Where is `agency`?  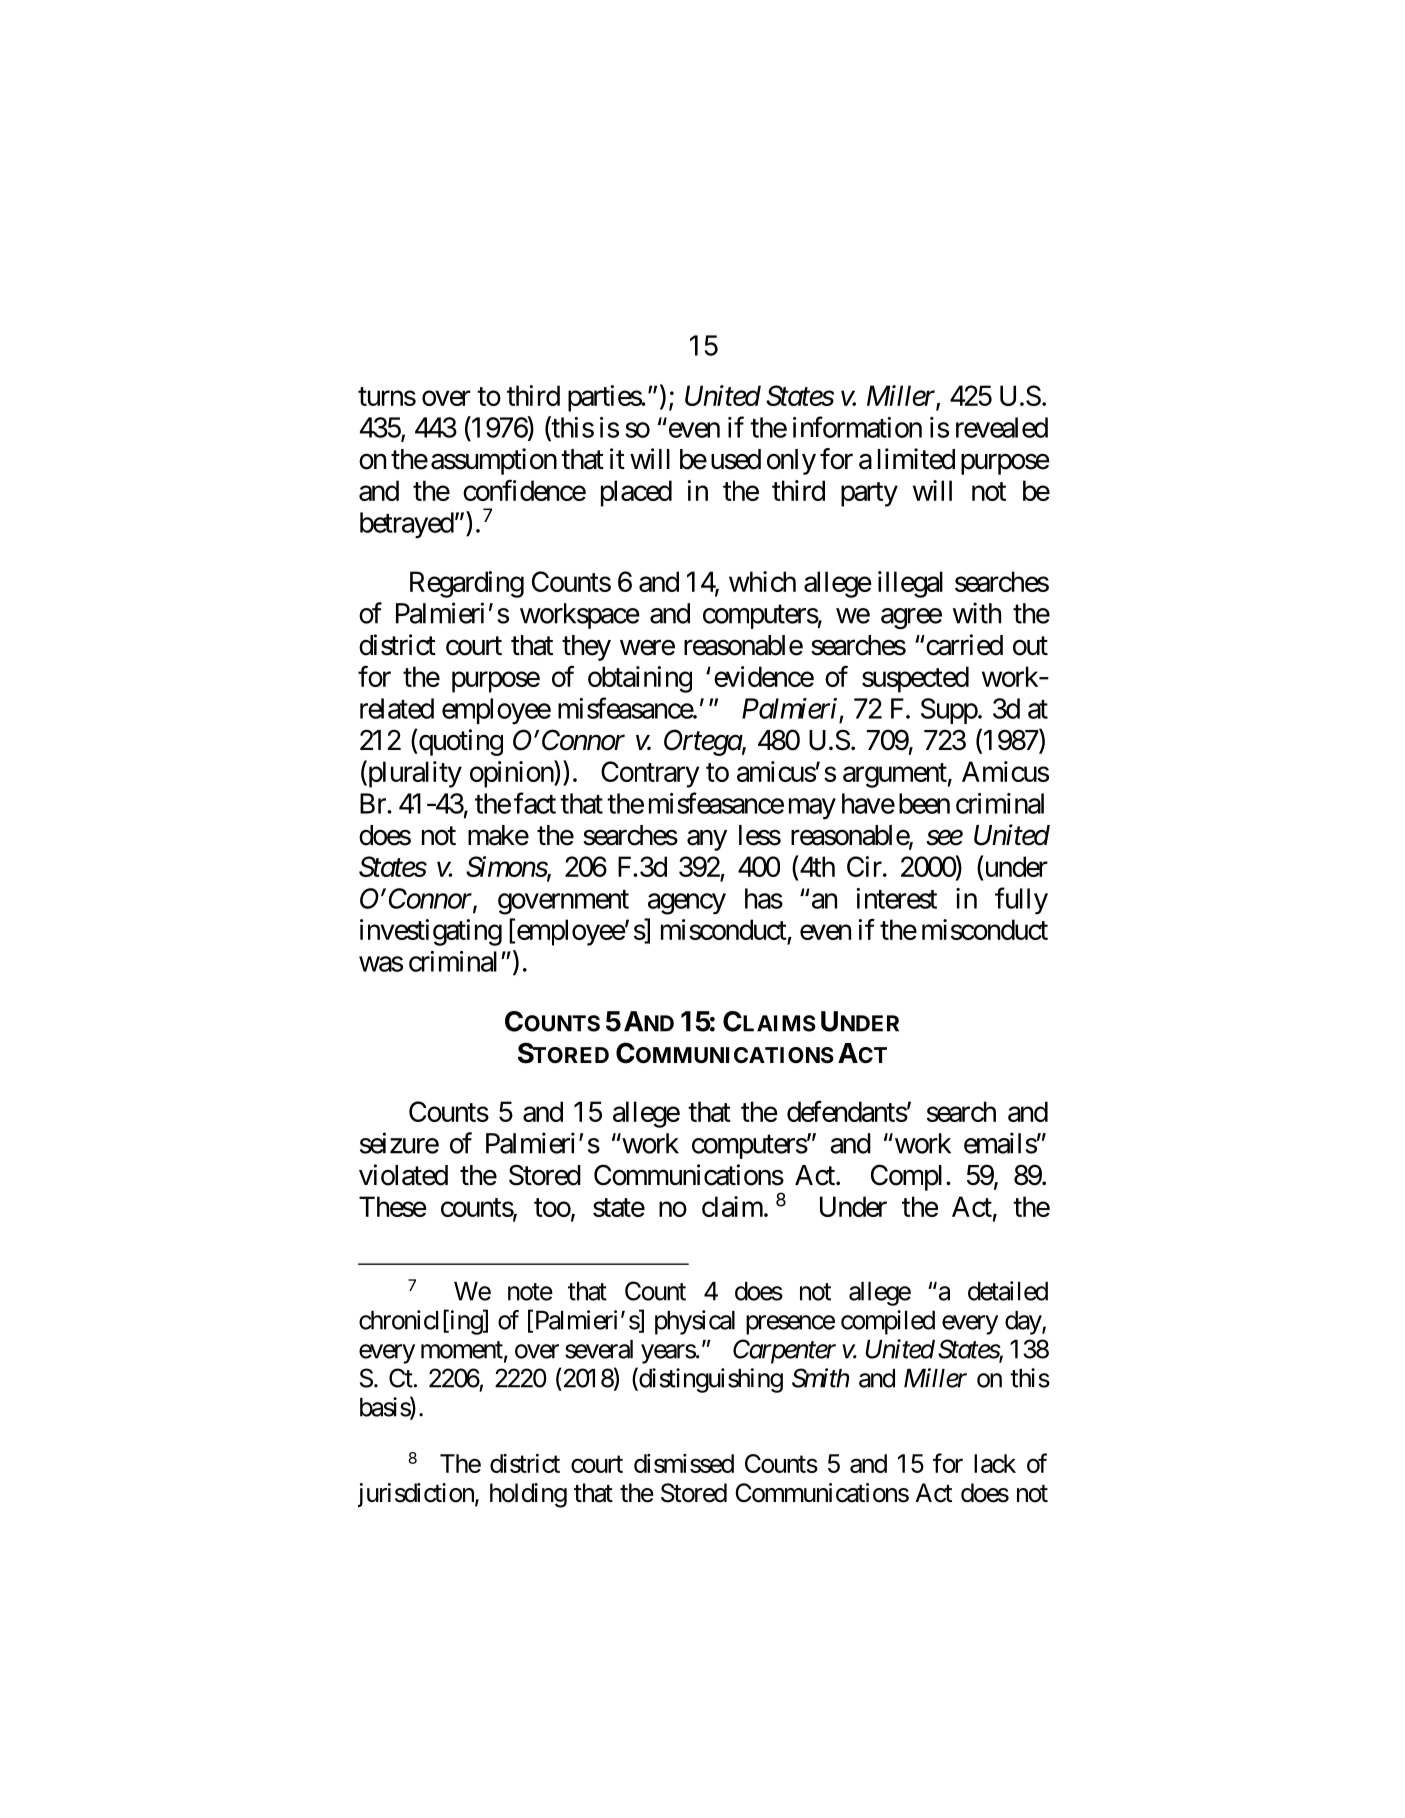
agency is located at coordinates (687, 904).
